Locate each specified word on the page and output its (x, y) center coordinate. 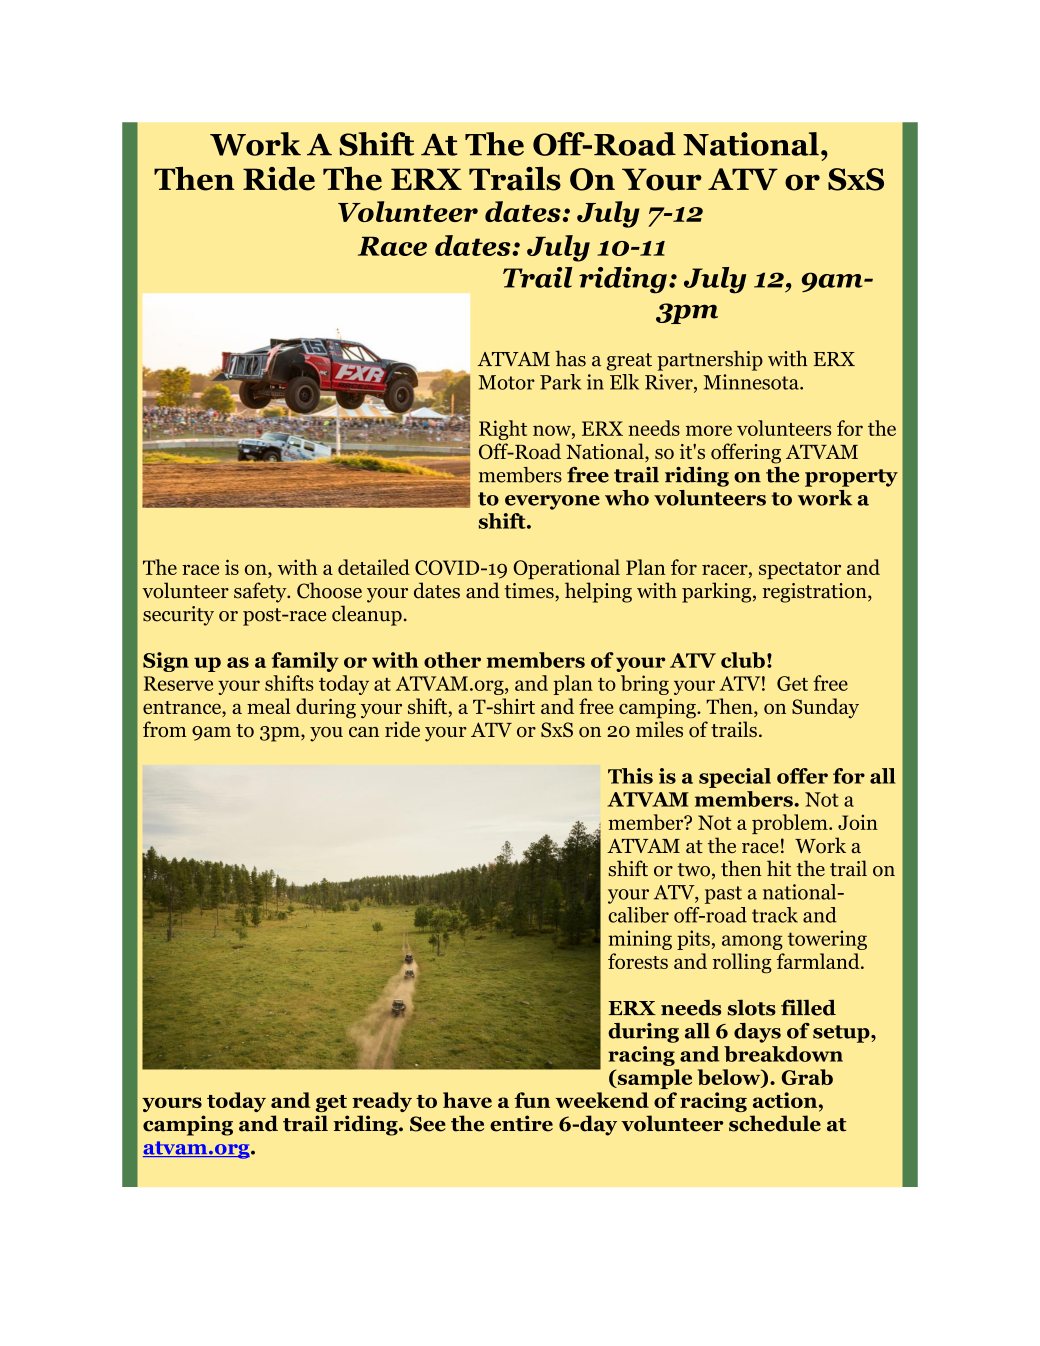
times (530, 591)
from (165, 729)
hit (779, 868)
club (743, 660)
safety (261, 592)
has (570, 358)
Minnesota (752, 382)
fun (532, 1100)
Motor (506, 382)
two (693, 870)
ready (382, 1102)
